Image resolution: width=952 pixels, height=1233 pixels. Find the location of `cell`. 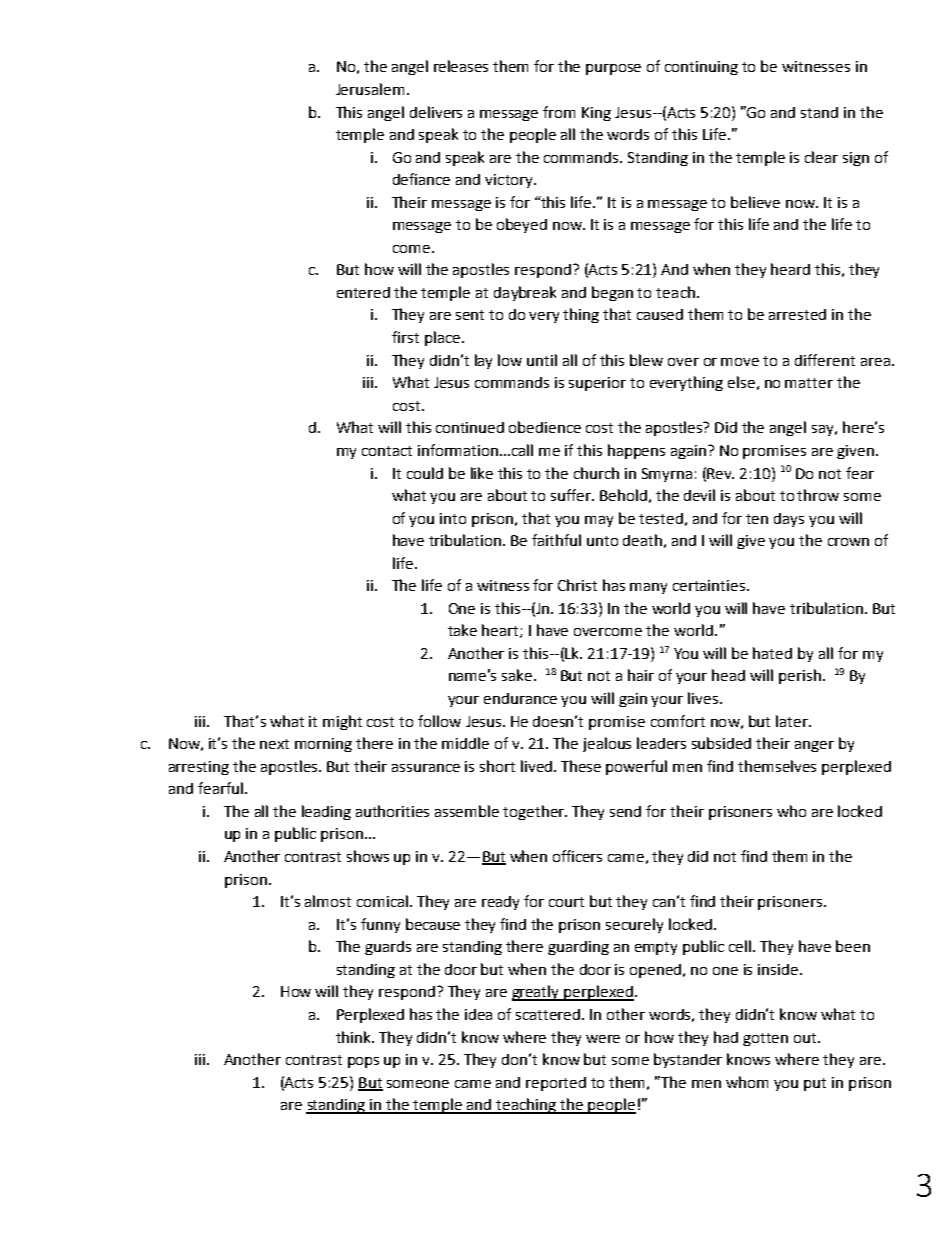

cell is located at coordinates (741, 946).
